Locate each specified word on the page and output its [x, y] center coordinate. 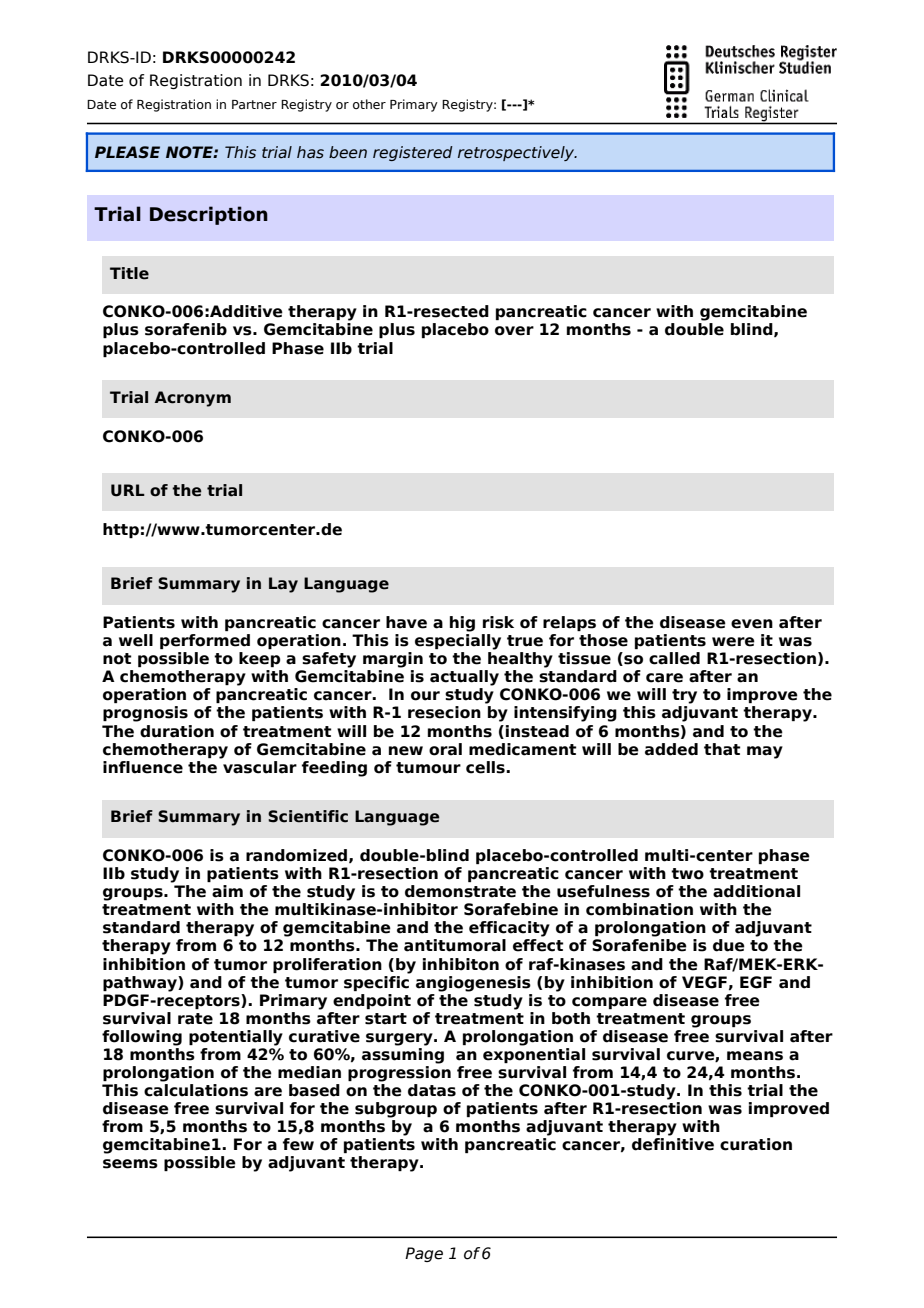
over [514, 331]
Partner [254, 104]
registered [413, 153]
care [664, 678]
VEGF [704, 982]
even [752, 624]
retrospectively [517, 153]
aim [227, 891]
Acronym [193, 399]
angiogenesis [473, 984]
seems [130, 1164]
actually [464, 678]
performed [205, 641]
